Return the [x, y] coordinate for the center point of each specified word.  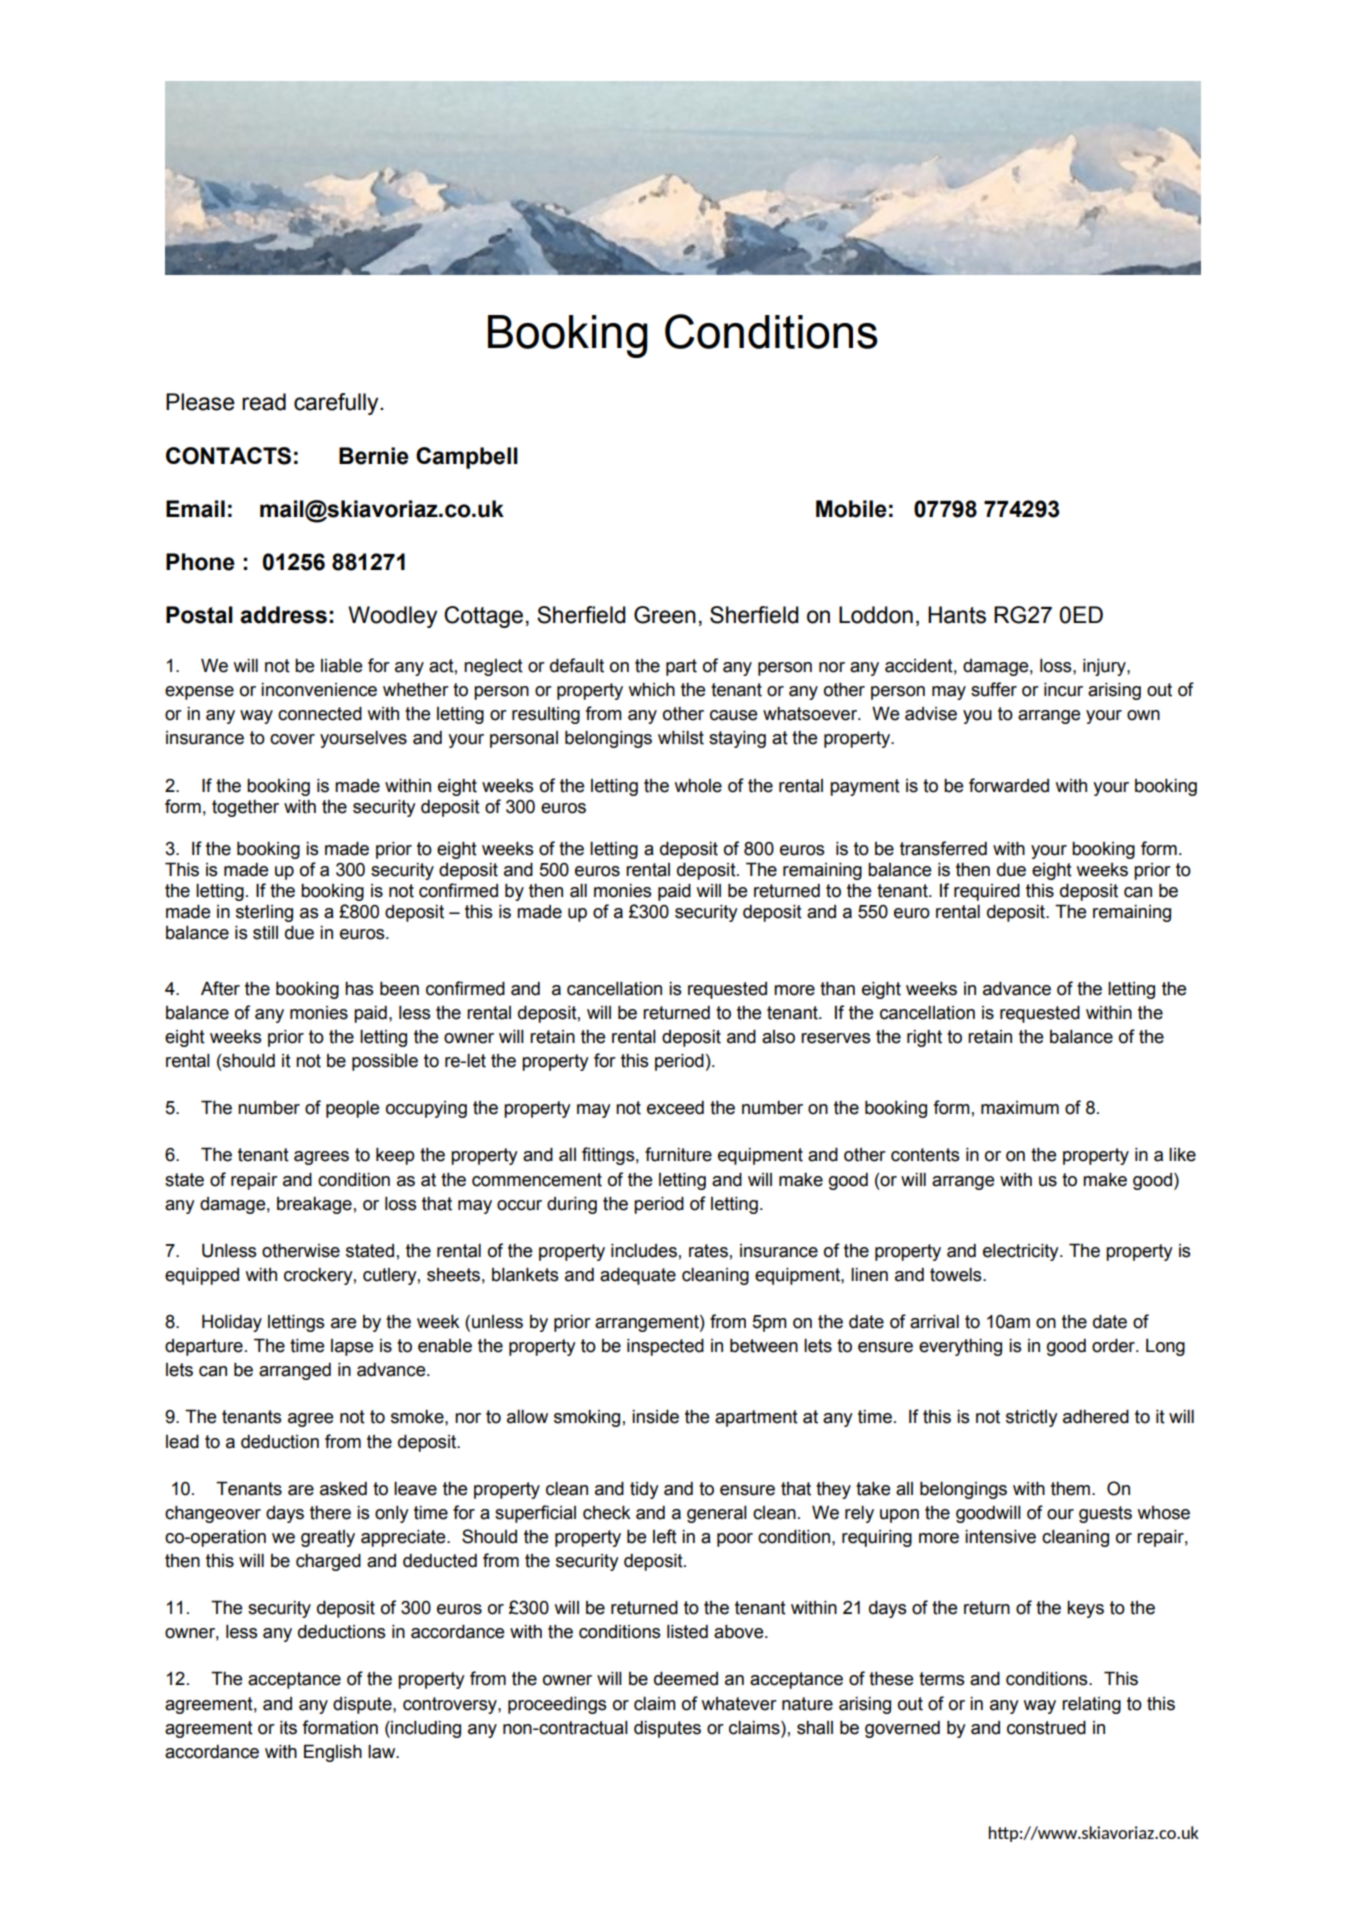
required [987, 892]
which [651, 690]
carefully [337, 404]
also [778, 1037]
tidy [644, 1490]
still [265, 933]
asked [343, 1489]
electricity [1022, 1252]
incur [1063, 690]
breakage [314, 1205]
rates [708, 1251]
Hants [957, 615]
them [1072, 1489]
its [288, 1728]
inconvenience [319, 690]
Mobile [851, 509]
